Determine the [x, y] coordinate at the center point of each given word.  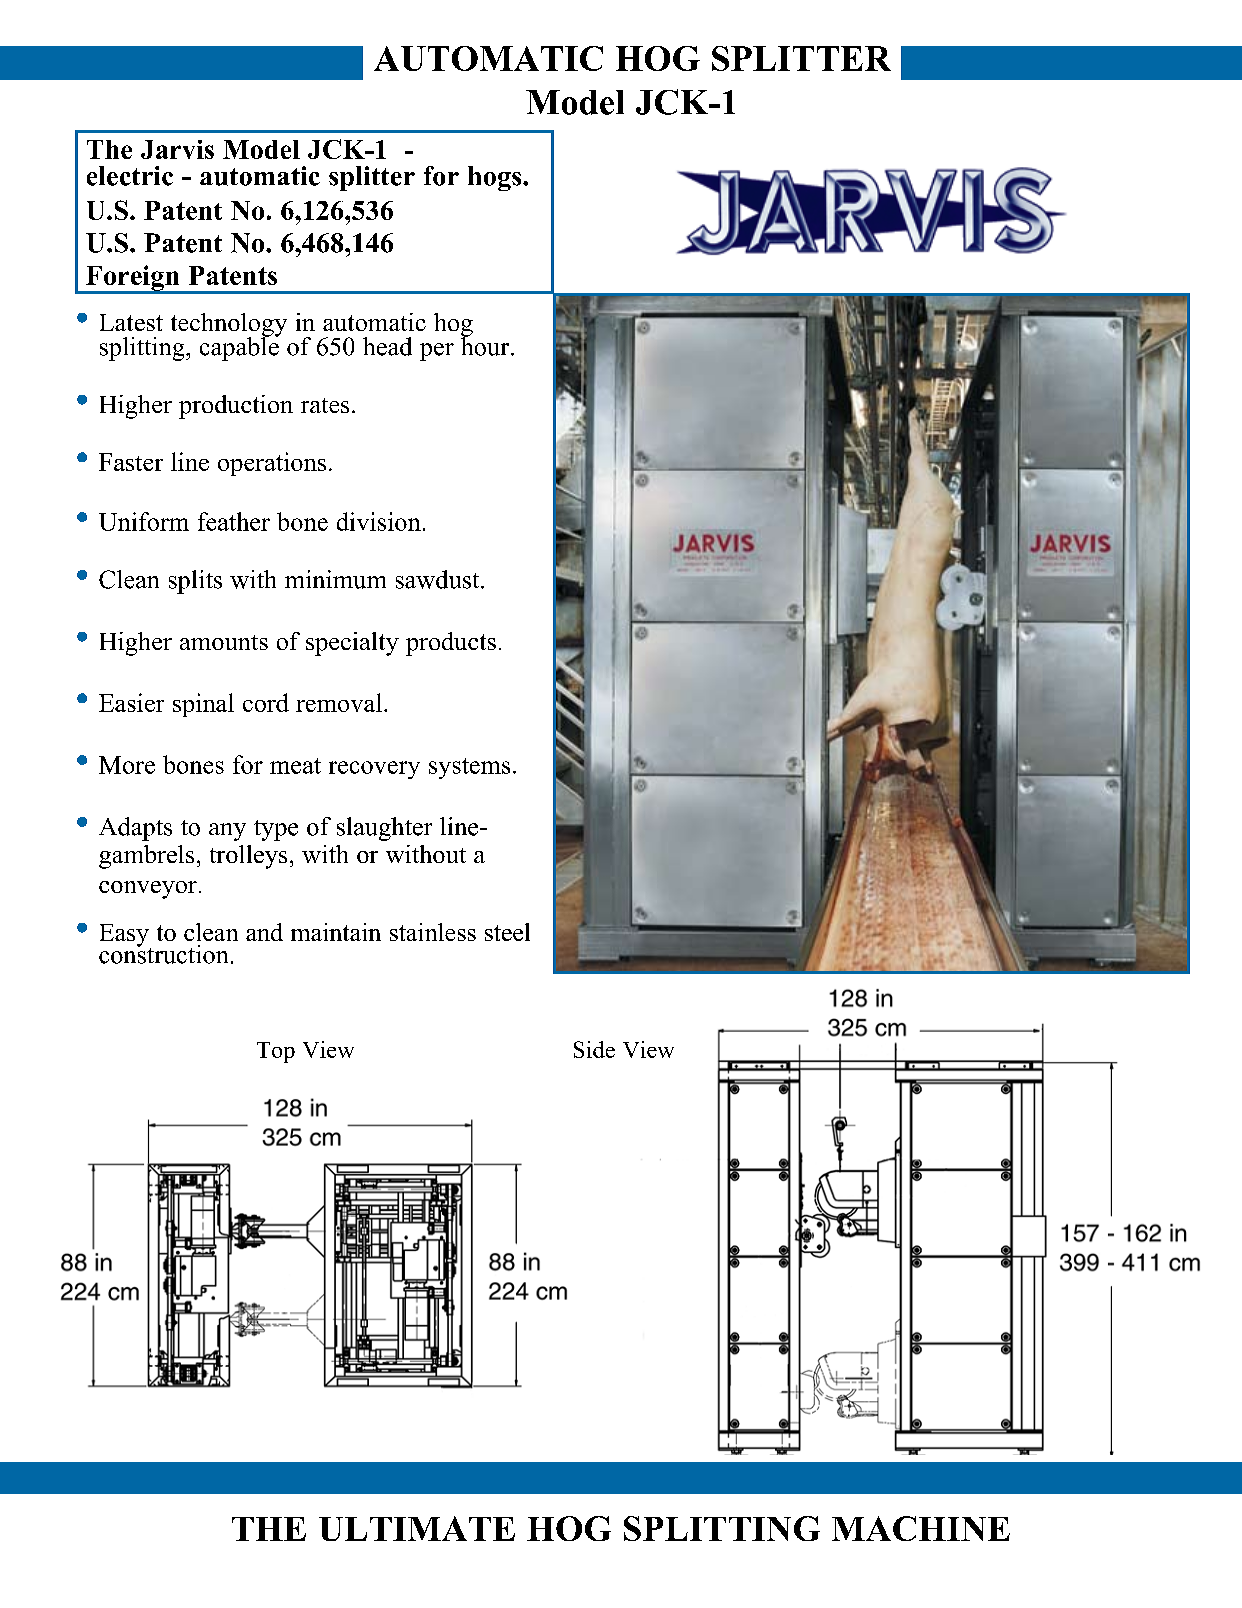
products [451, 644]
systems [469, 768]
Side [594, 1049]
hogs [496, 178]
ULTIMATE [417, 1528]
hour [486, 345]
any [227, 832]
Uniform [144, 521]
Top [276, 1052]
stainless [433, 932]
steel [507, 932]
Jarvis [177, 149]
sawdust [439, 579]
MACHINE [921, 1528]
